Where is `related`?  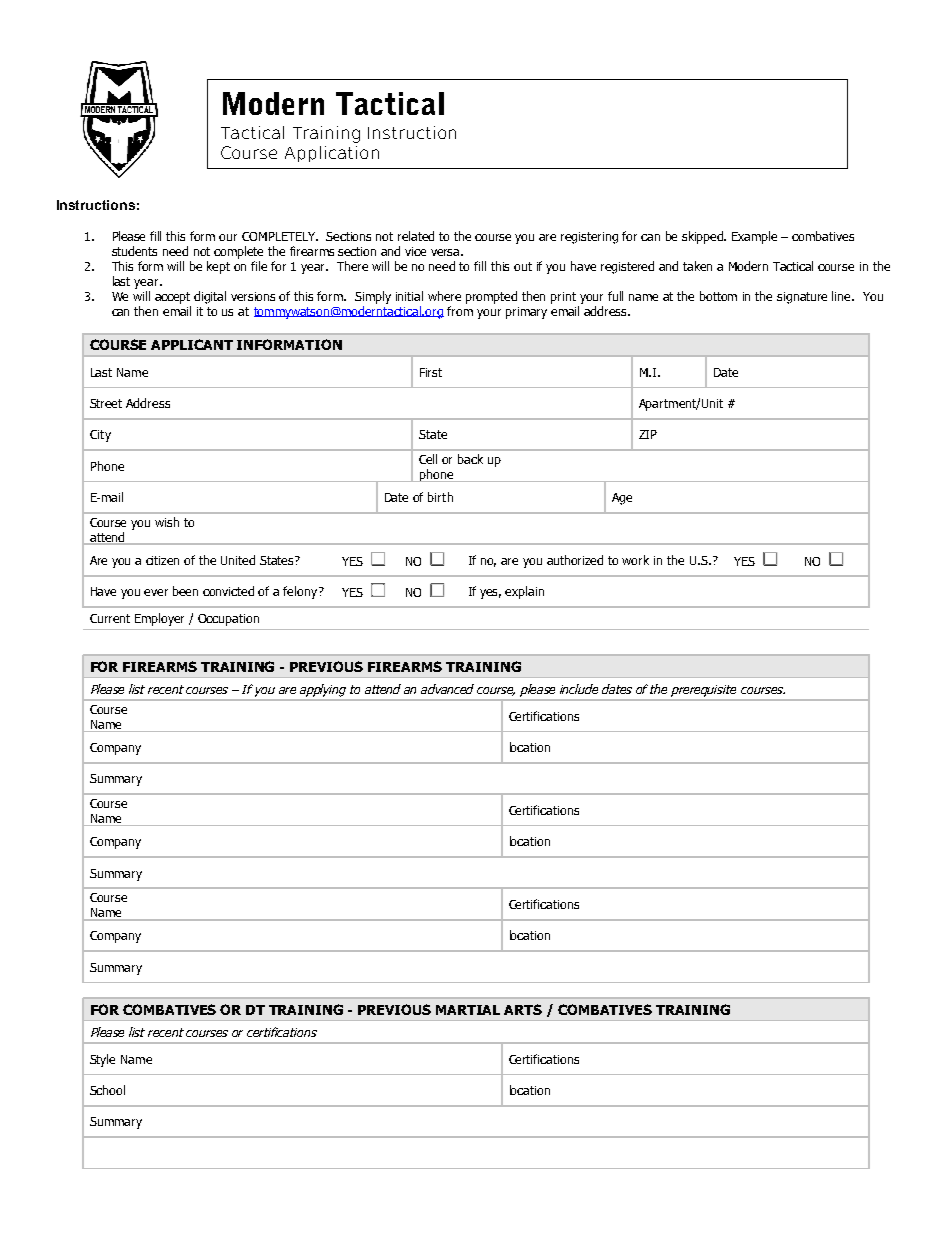 related is located at coordinates (416, 236).
